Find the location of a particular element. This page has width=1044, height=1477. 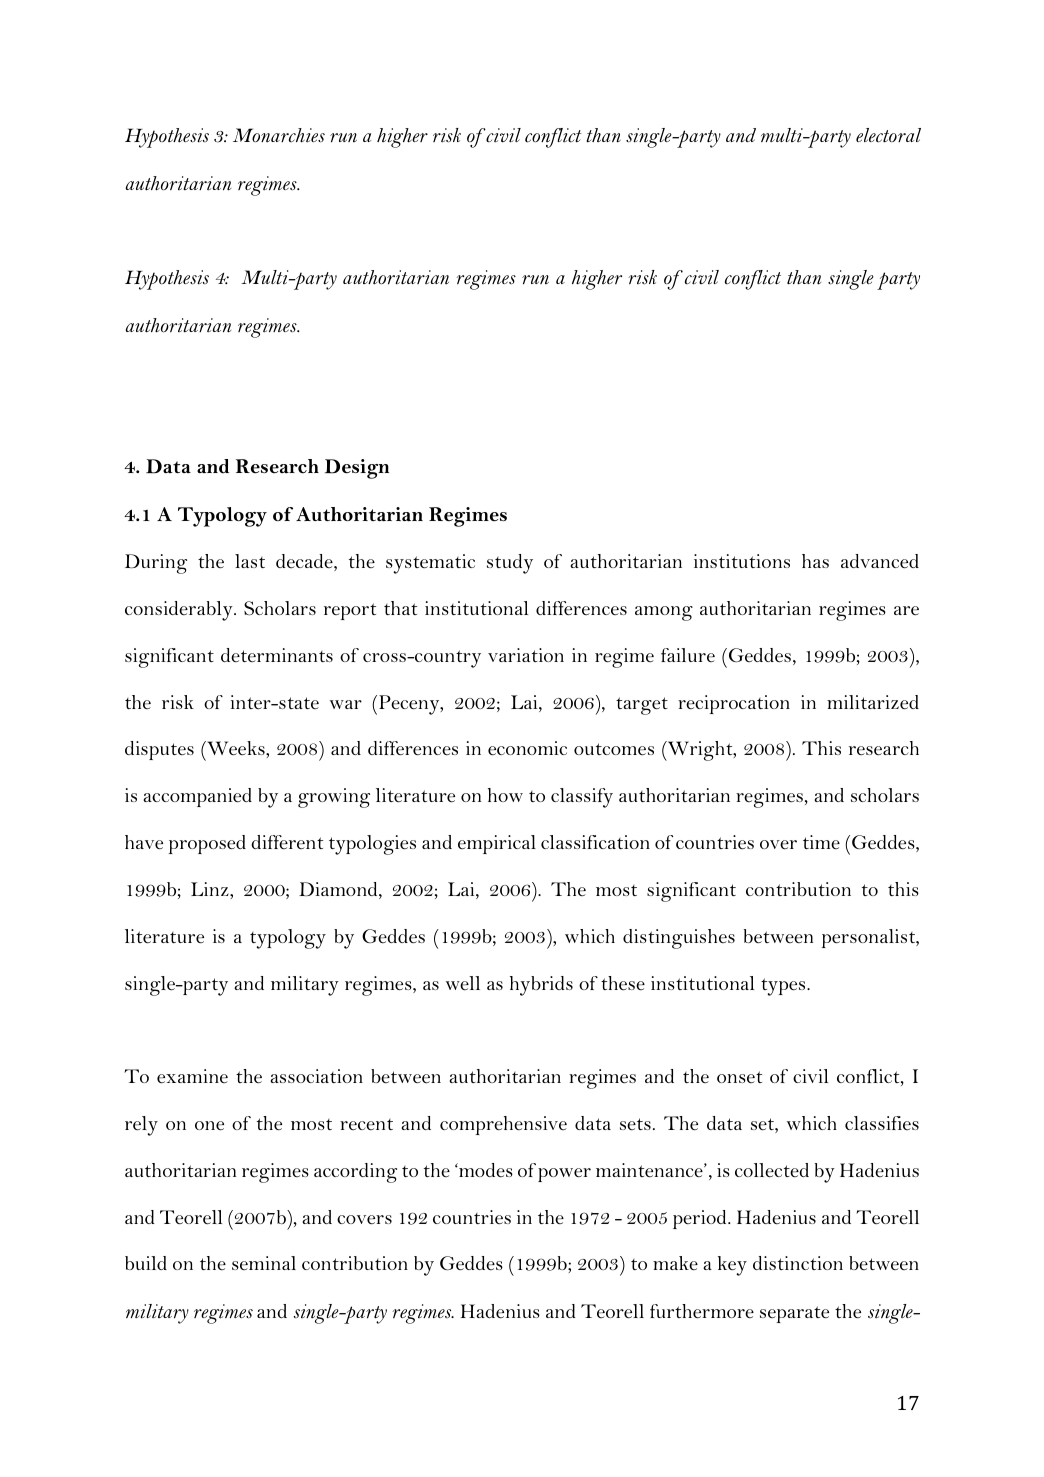

electoral is located at coordinates (888, 135).
